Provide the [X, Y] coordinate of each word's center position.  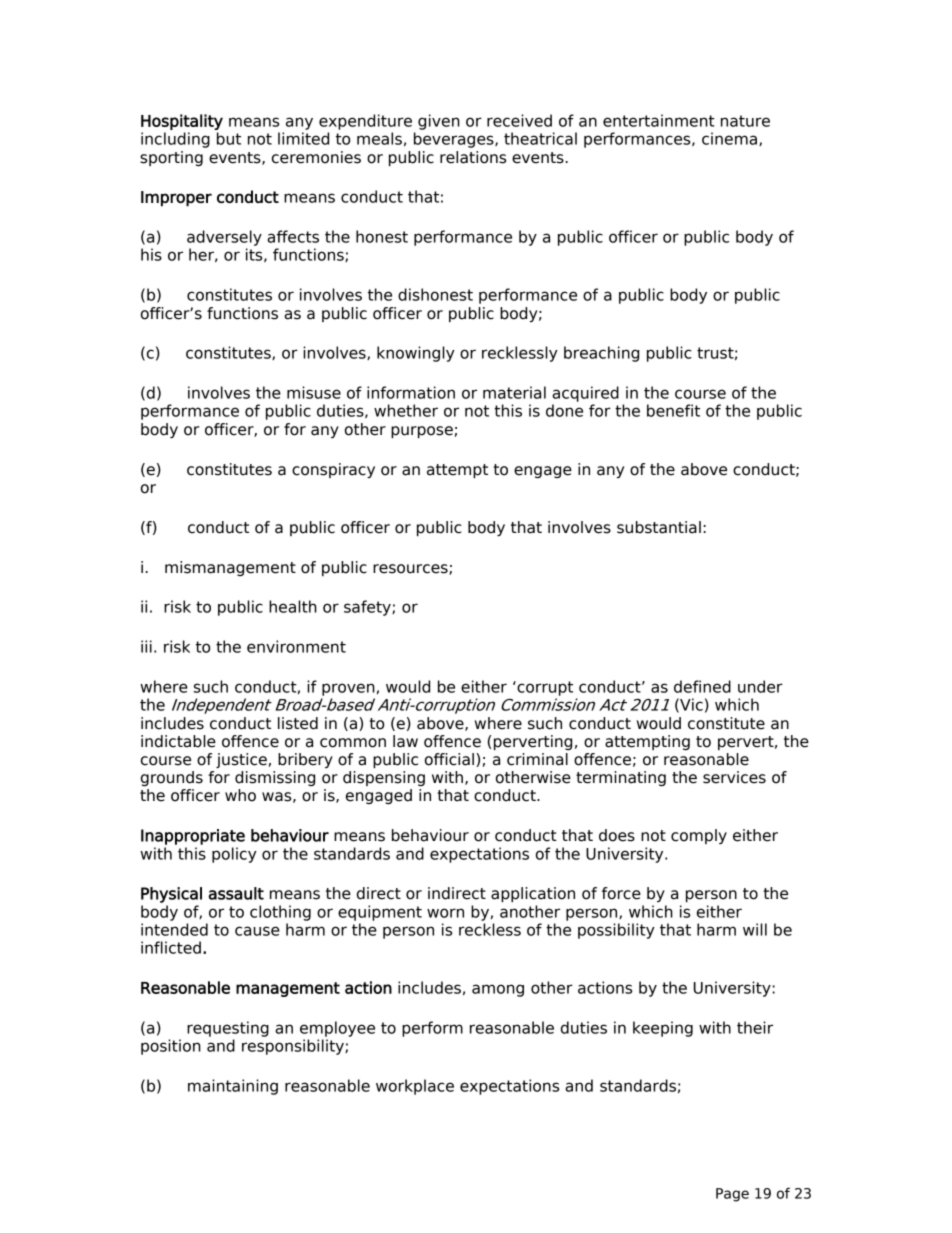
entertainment [659, 120]
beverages [455, 140]
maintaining [233, 1087]
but [229, 138]
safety [368, 608]
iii [146, 646]
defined [702, 686]
